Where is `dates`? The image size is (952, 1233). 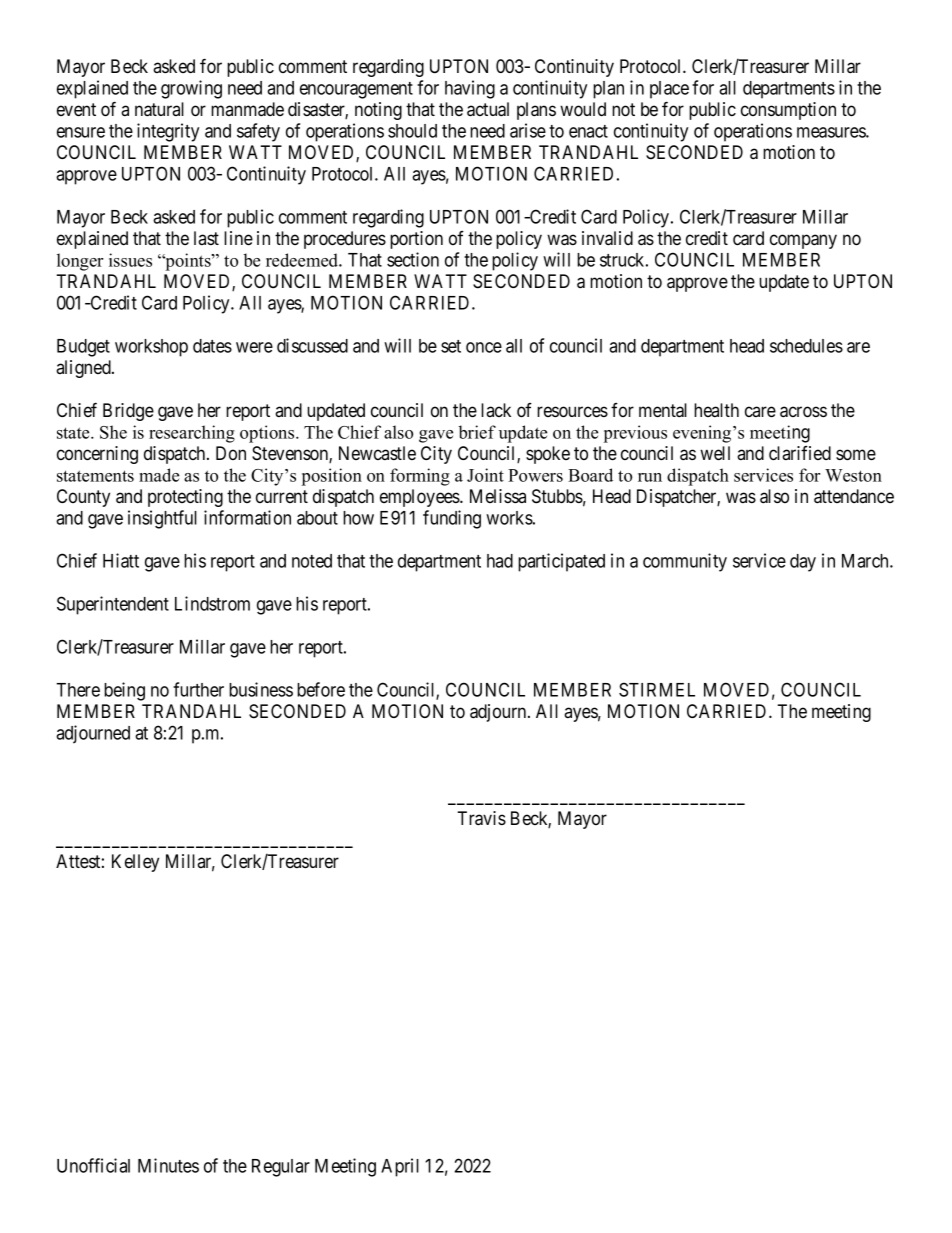
dates is located at coordinates (212, 346).
